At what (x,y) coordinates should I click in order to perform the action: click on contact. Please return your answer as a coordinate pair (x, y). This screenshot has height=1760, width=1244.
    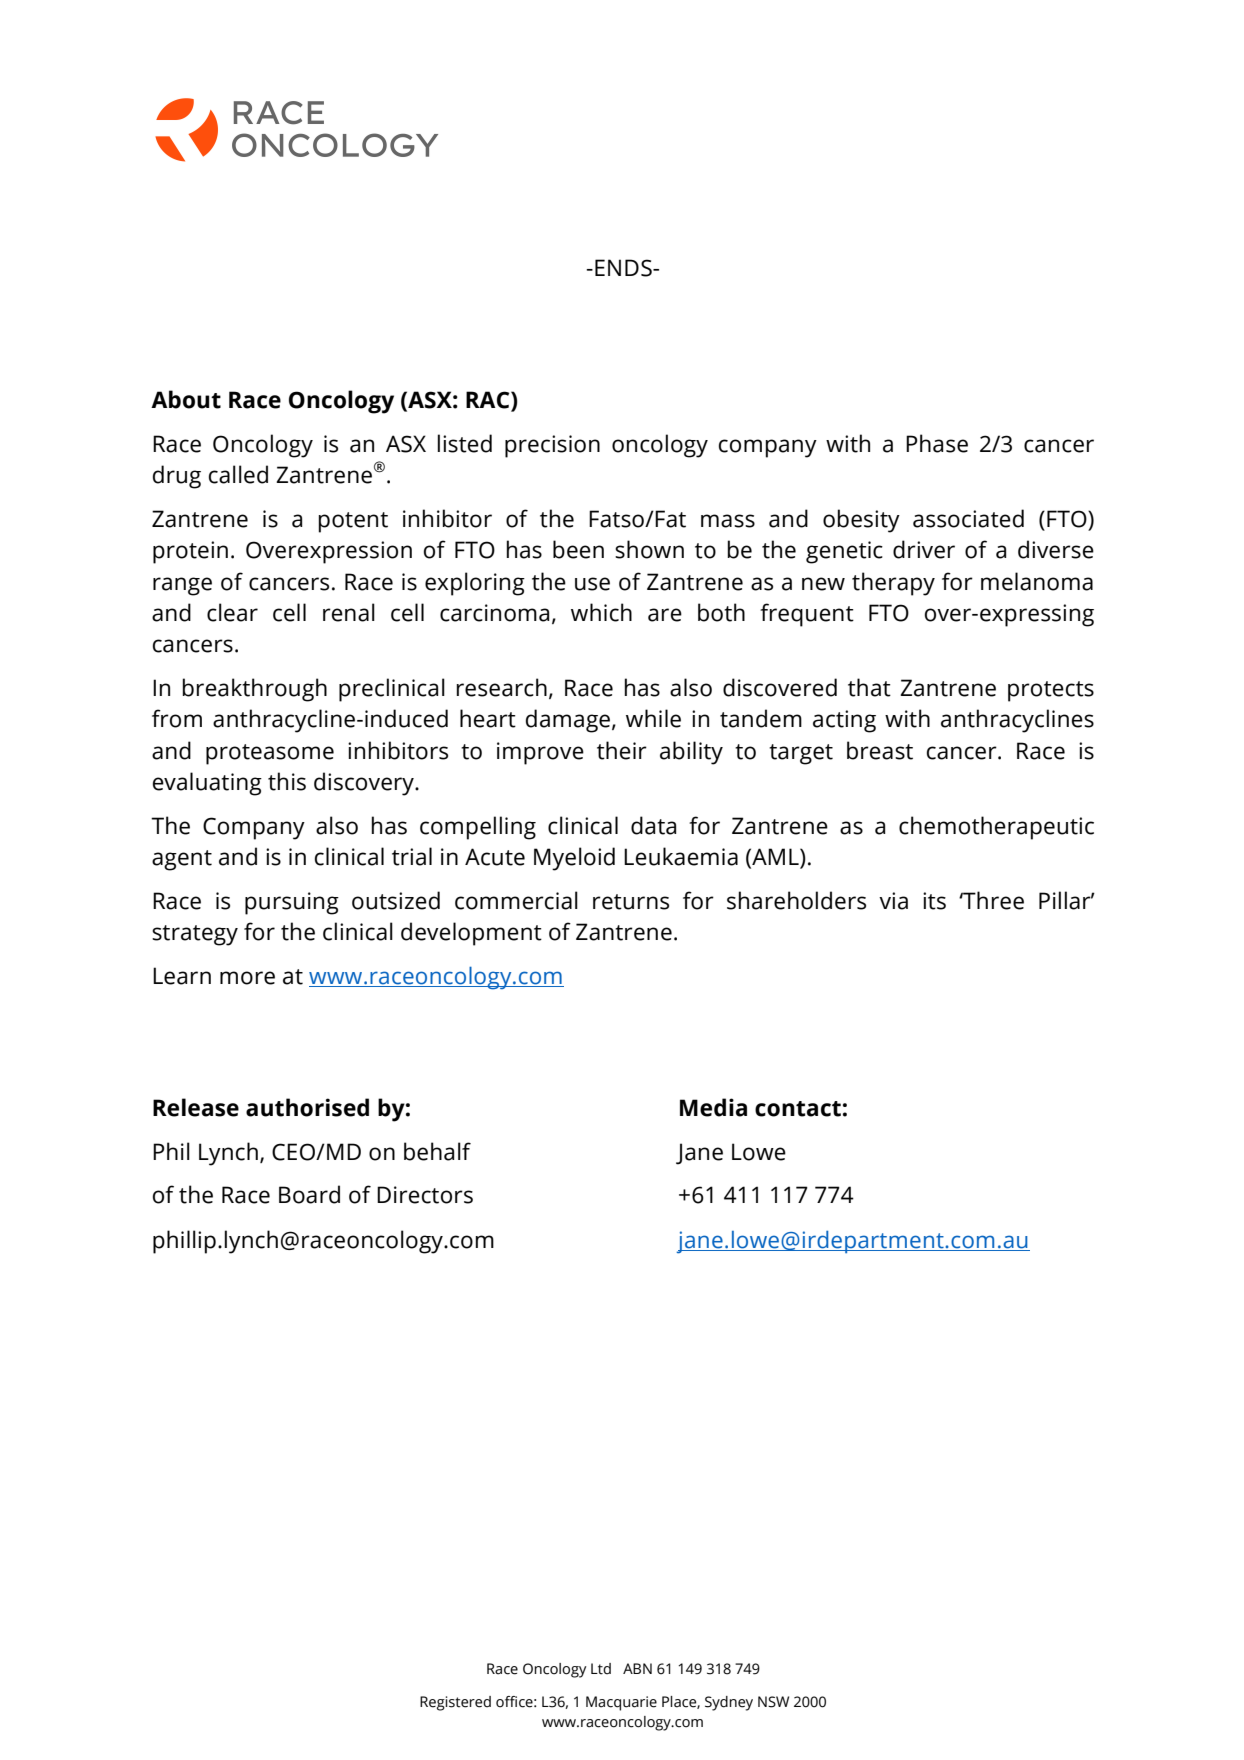
    Looking at the image, I should click on (798, 1109).
